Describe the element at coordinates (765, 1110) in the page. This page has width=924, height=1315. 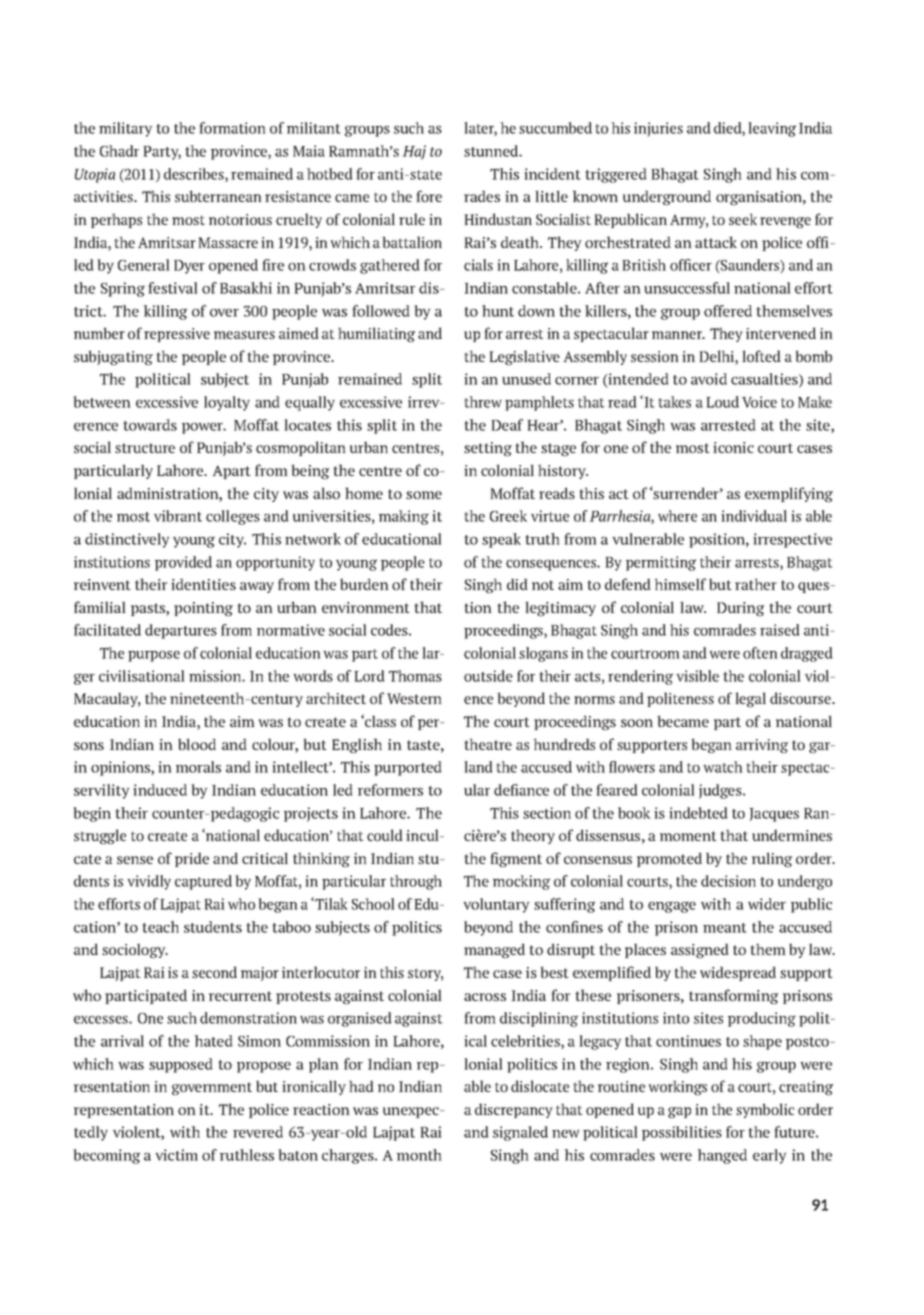
I see `symbolic` at that location.
